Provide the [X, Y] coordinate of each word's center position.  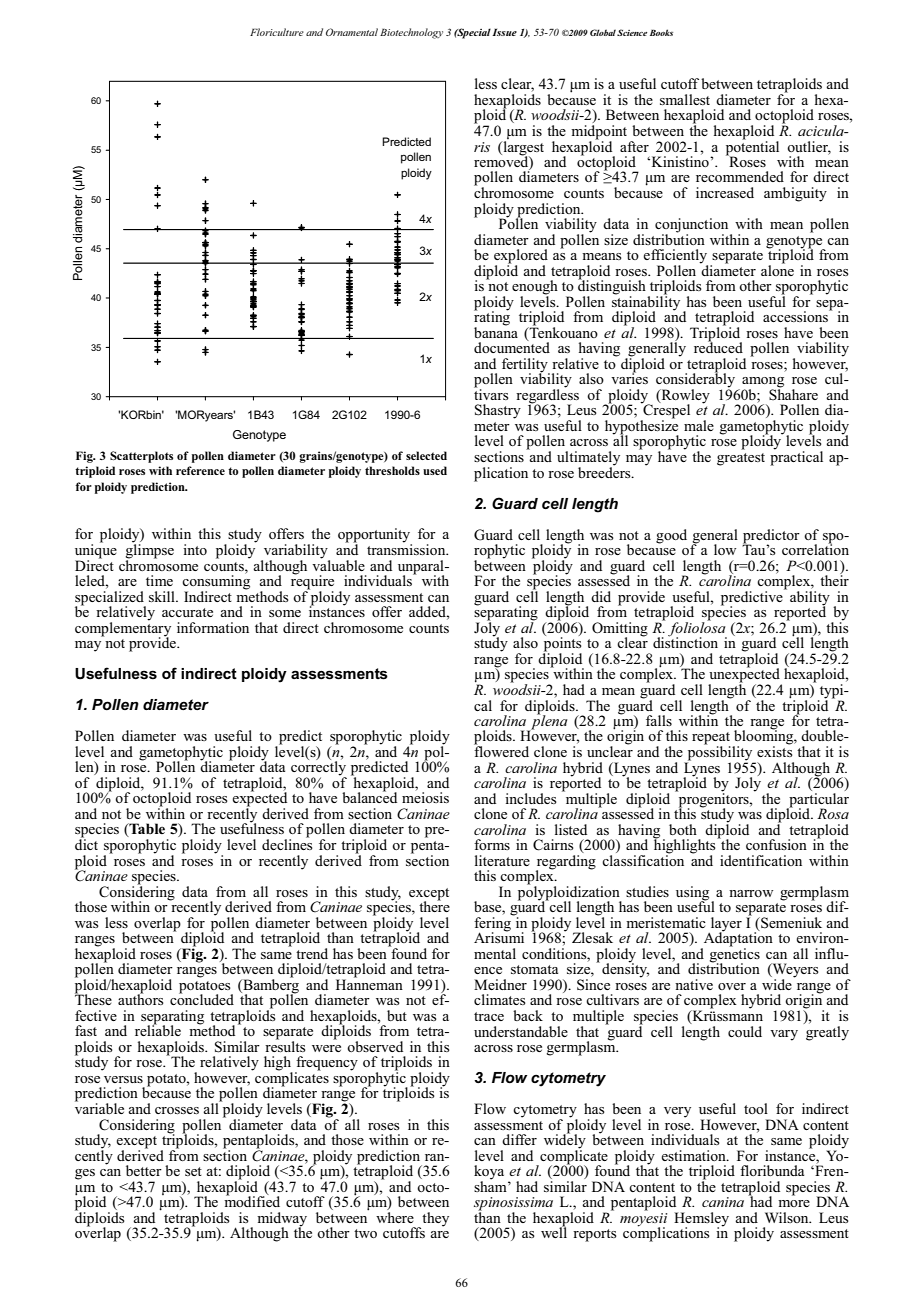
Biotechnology [411, 33]
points [562, 644]
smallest [685, 99]
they [434, 1220]
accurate [187, 612]
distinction [685, 641]
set [193, 1171]
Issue [504, 32]
